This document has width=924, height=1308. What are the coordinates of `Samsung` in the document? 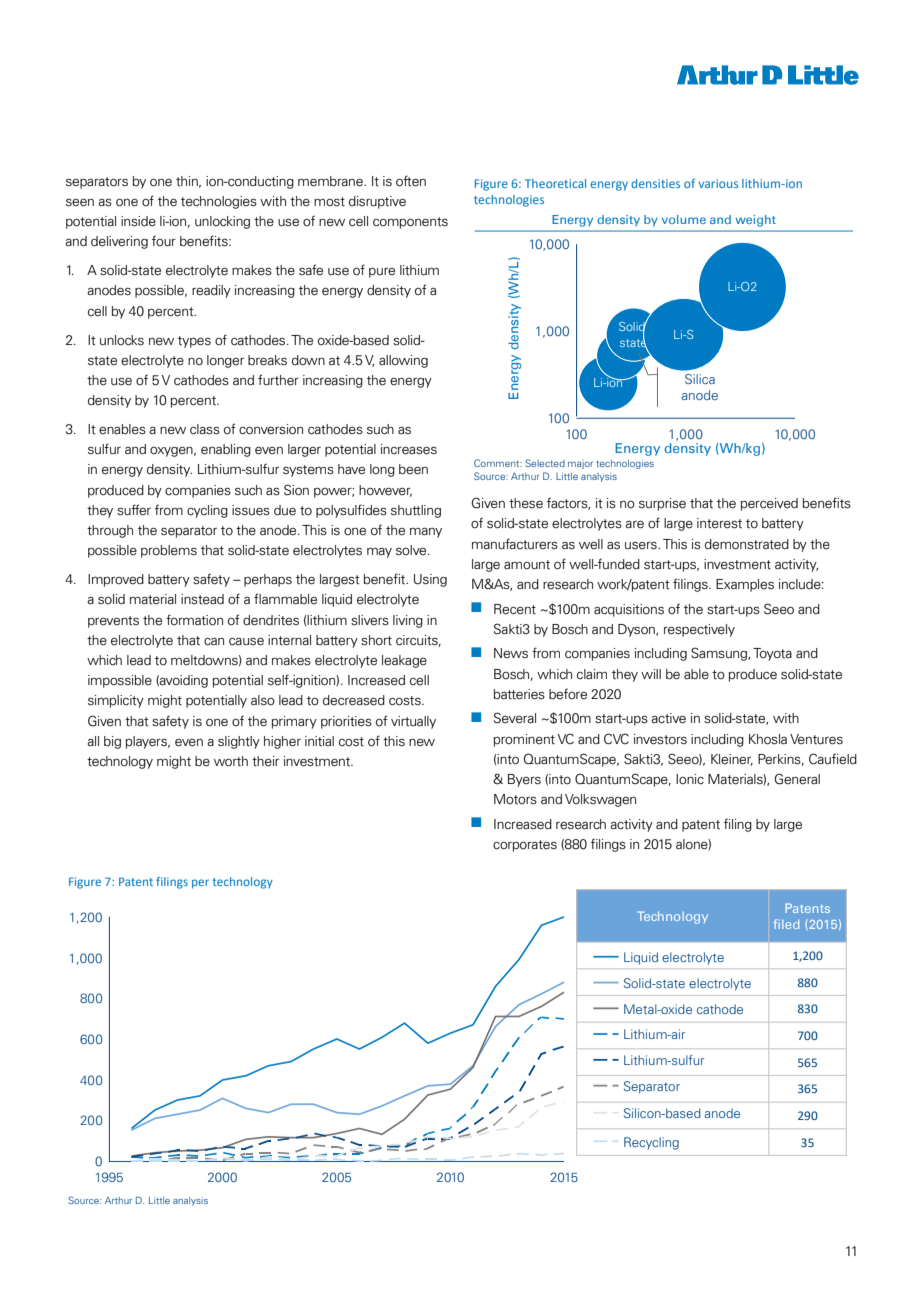 It's located at (720, 654).
